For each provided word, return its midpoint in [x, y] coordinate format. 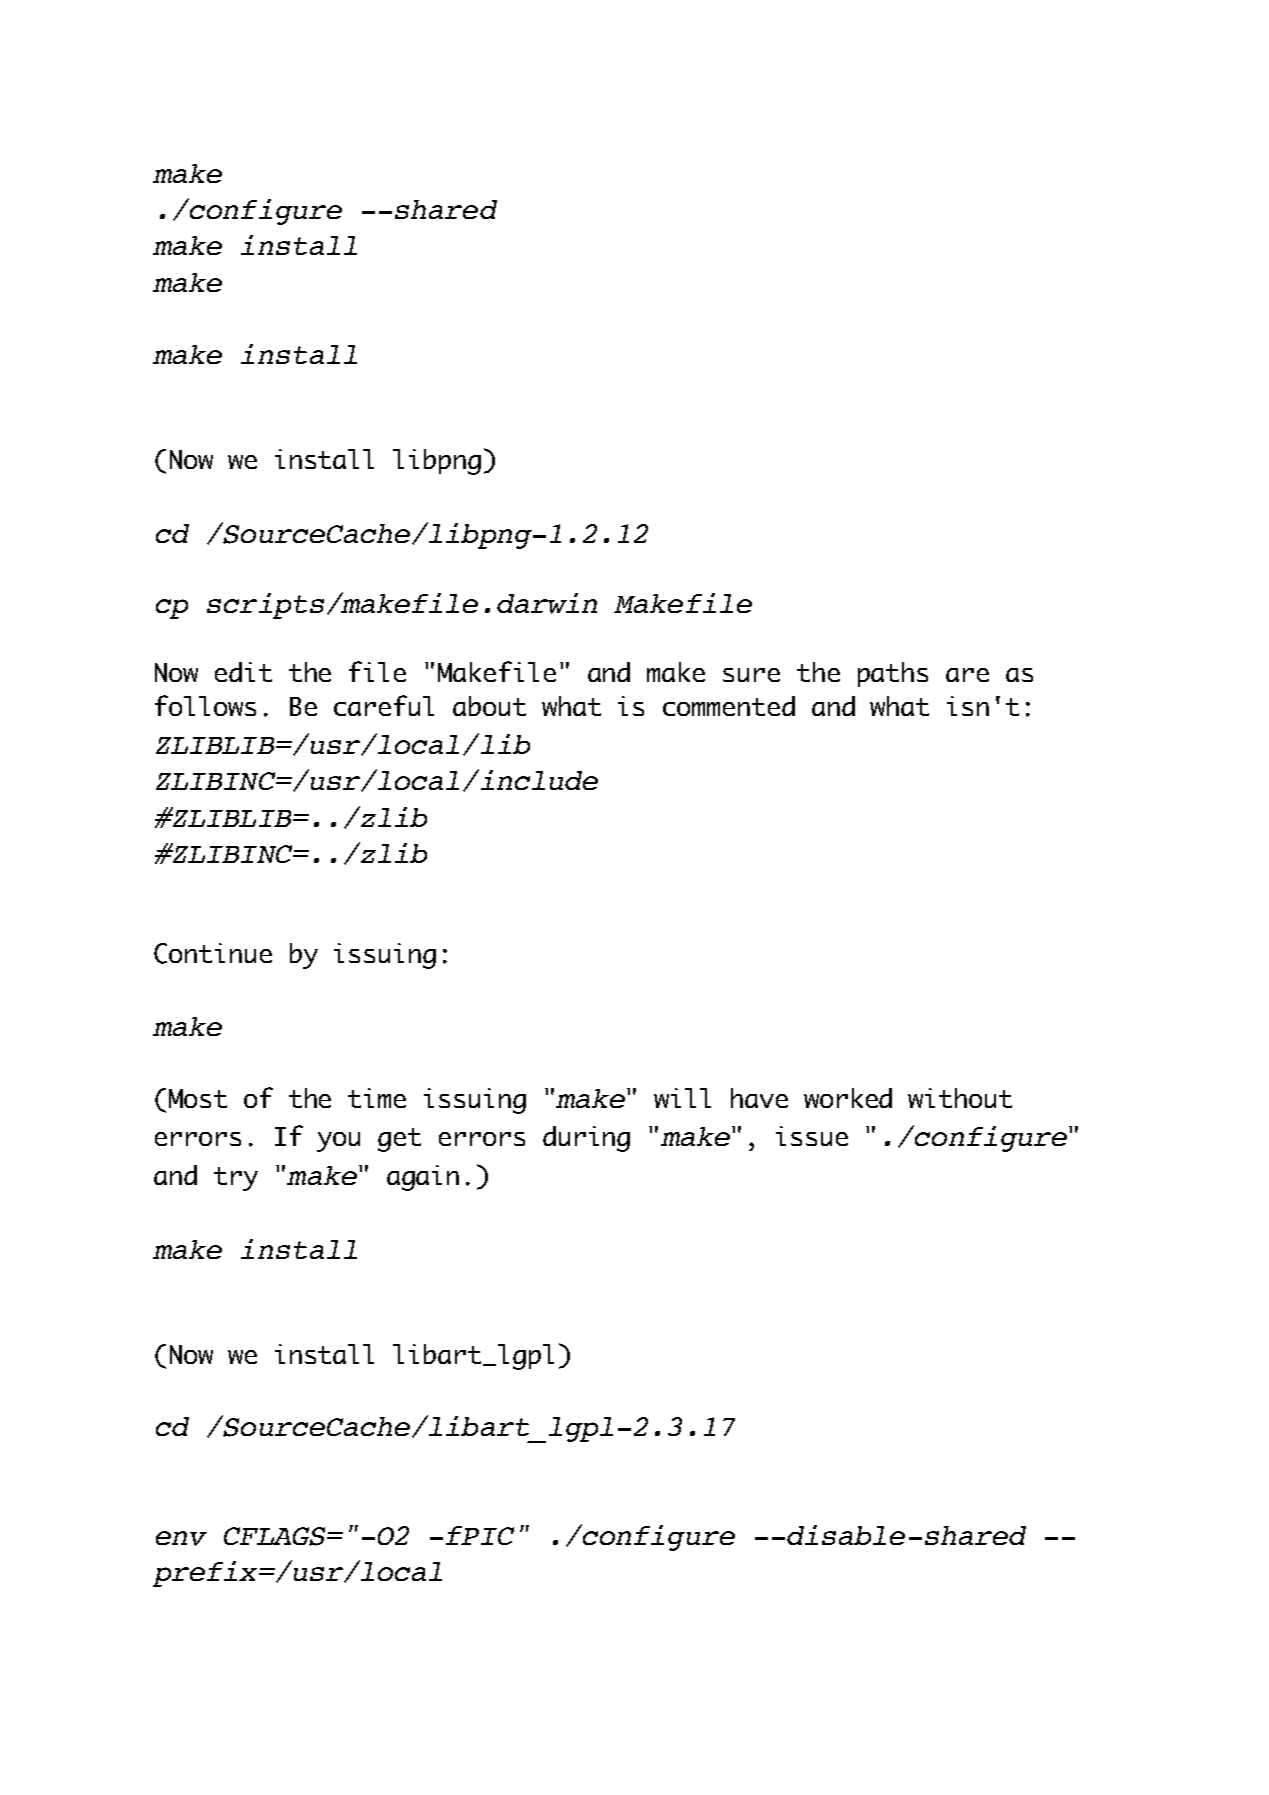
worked [848, 1098]
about [489, 706]
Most [198, 1098]
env [181, 1538]
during [586, 1139]
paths [893, 674]
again [423, 1178]
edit [243, 672]
